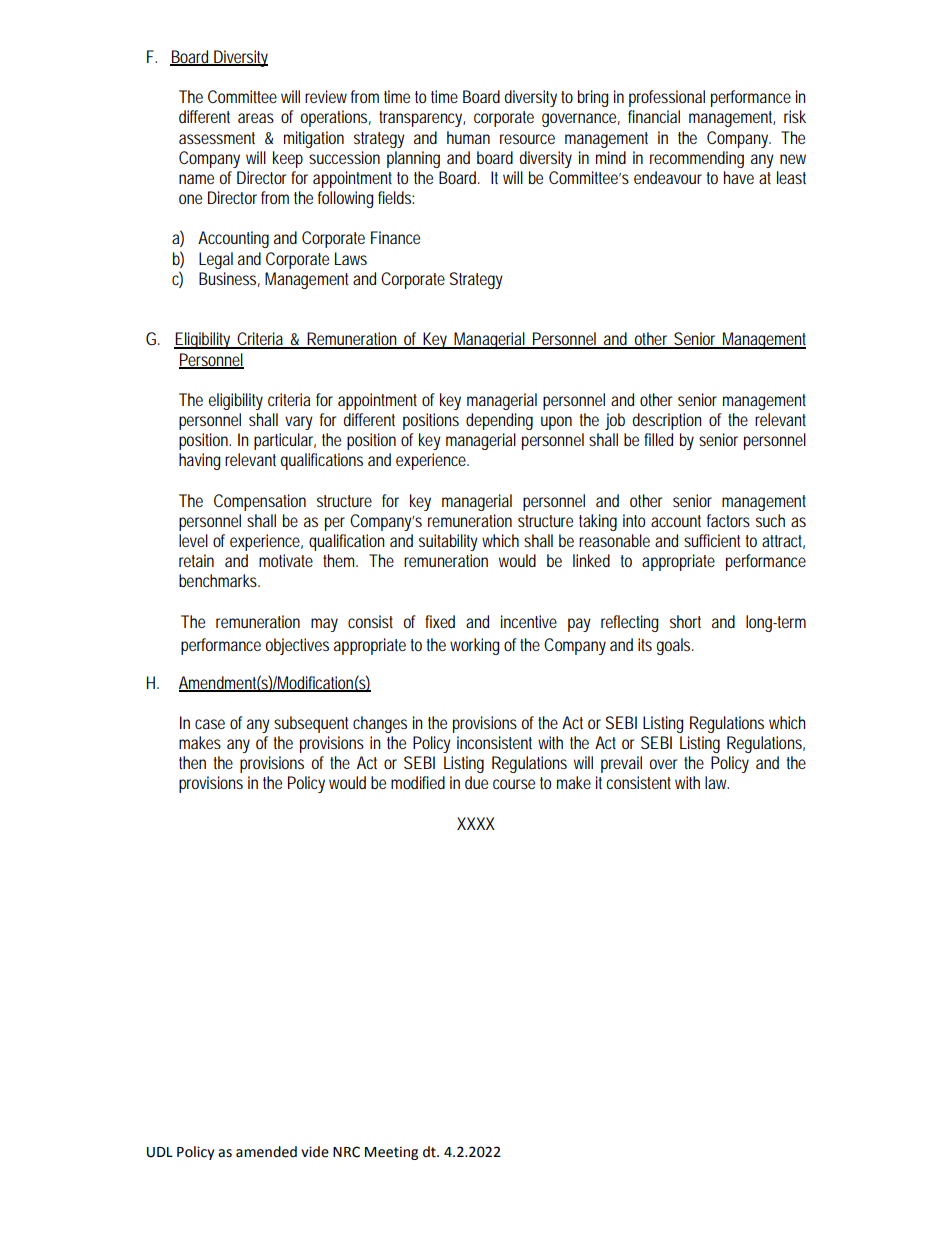 Image resolution: width=952 pixels, height=1233 pixels. What do you see at coordinates (217, 138) in the screenshot?
I see `assessment` at bounding box center [217, 138].
